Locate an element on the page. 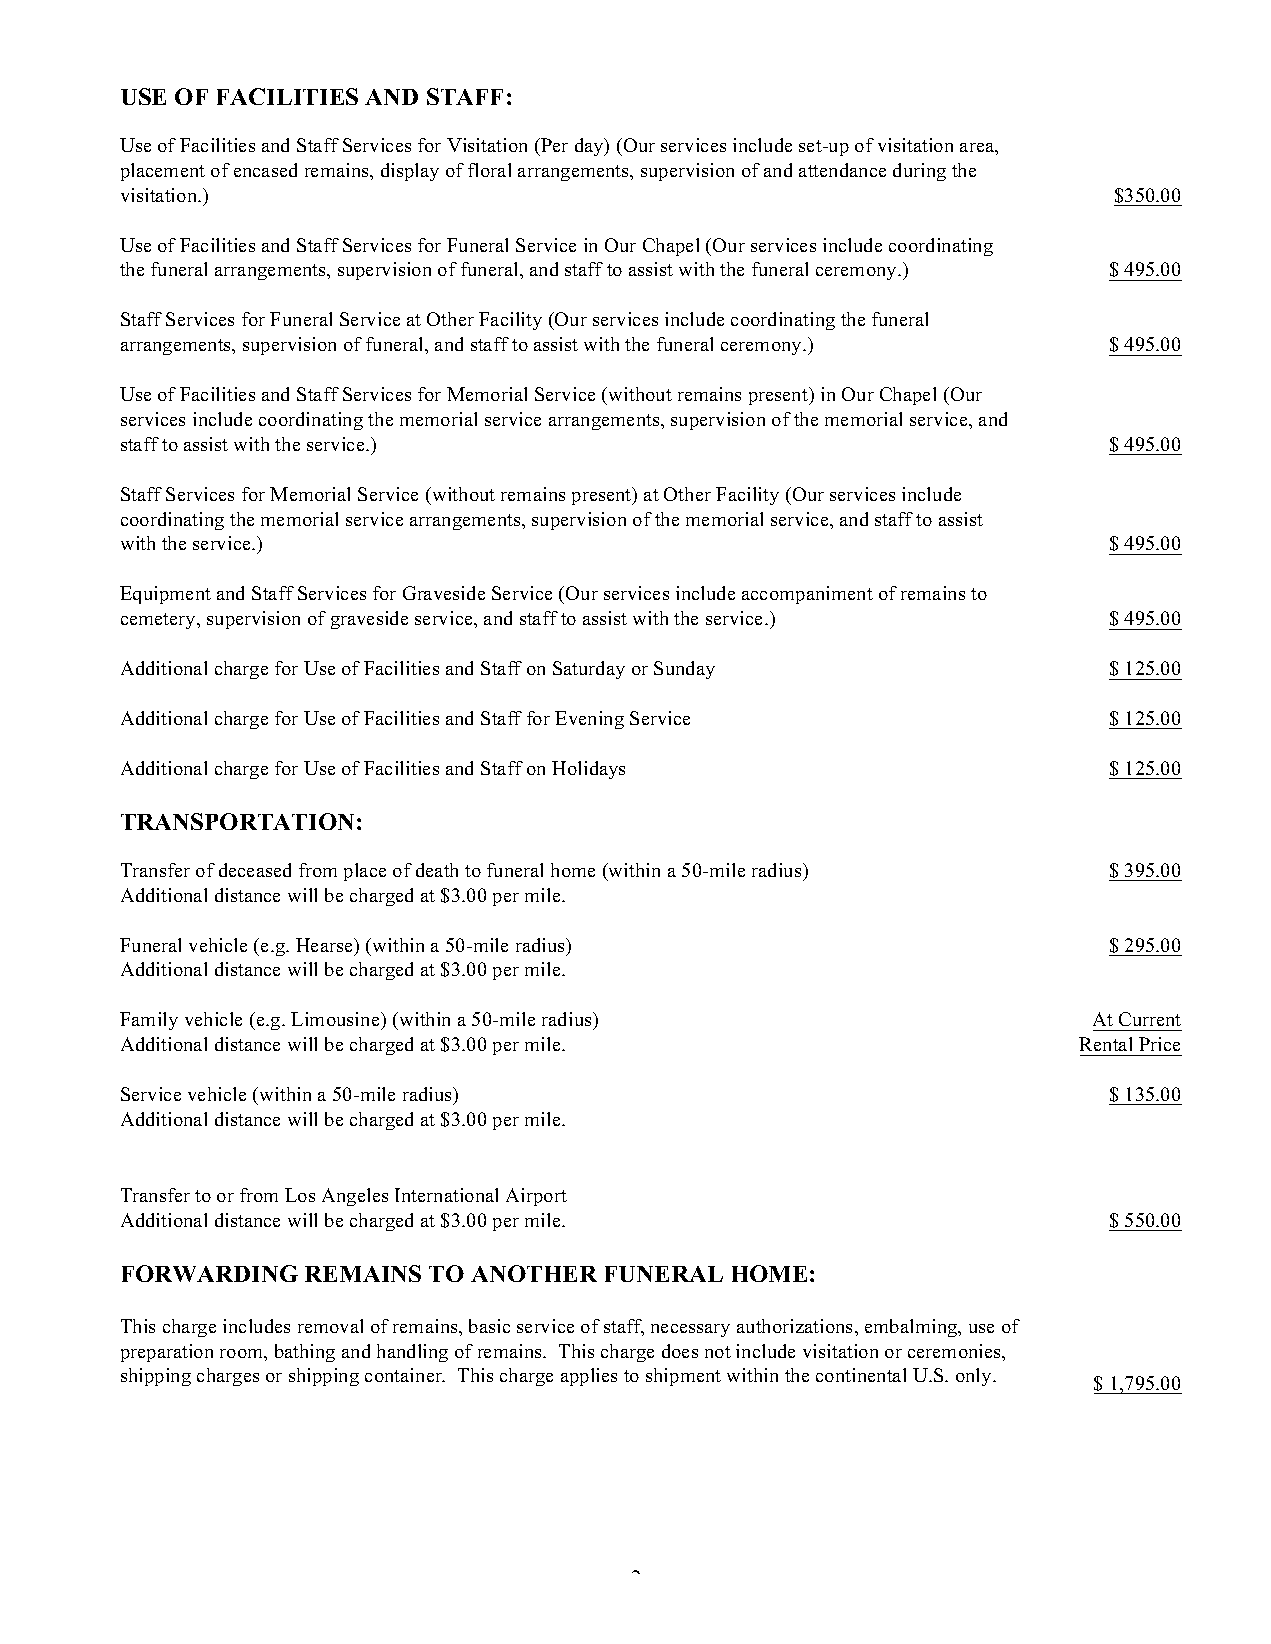 This page has height=1644, width=1271. Equipment is located at coordinates (165, 595).
